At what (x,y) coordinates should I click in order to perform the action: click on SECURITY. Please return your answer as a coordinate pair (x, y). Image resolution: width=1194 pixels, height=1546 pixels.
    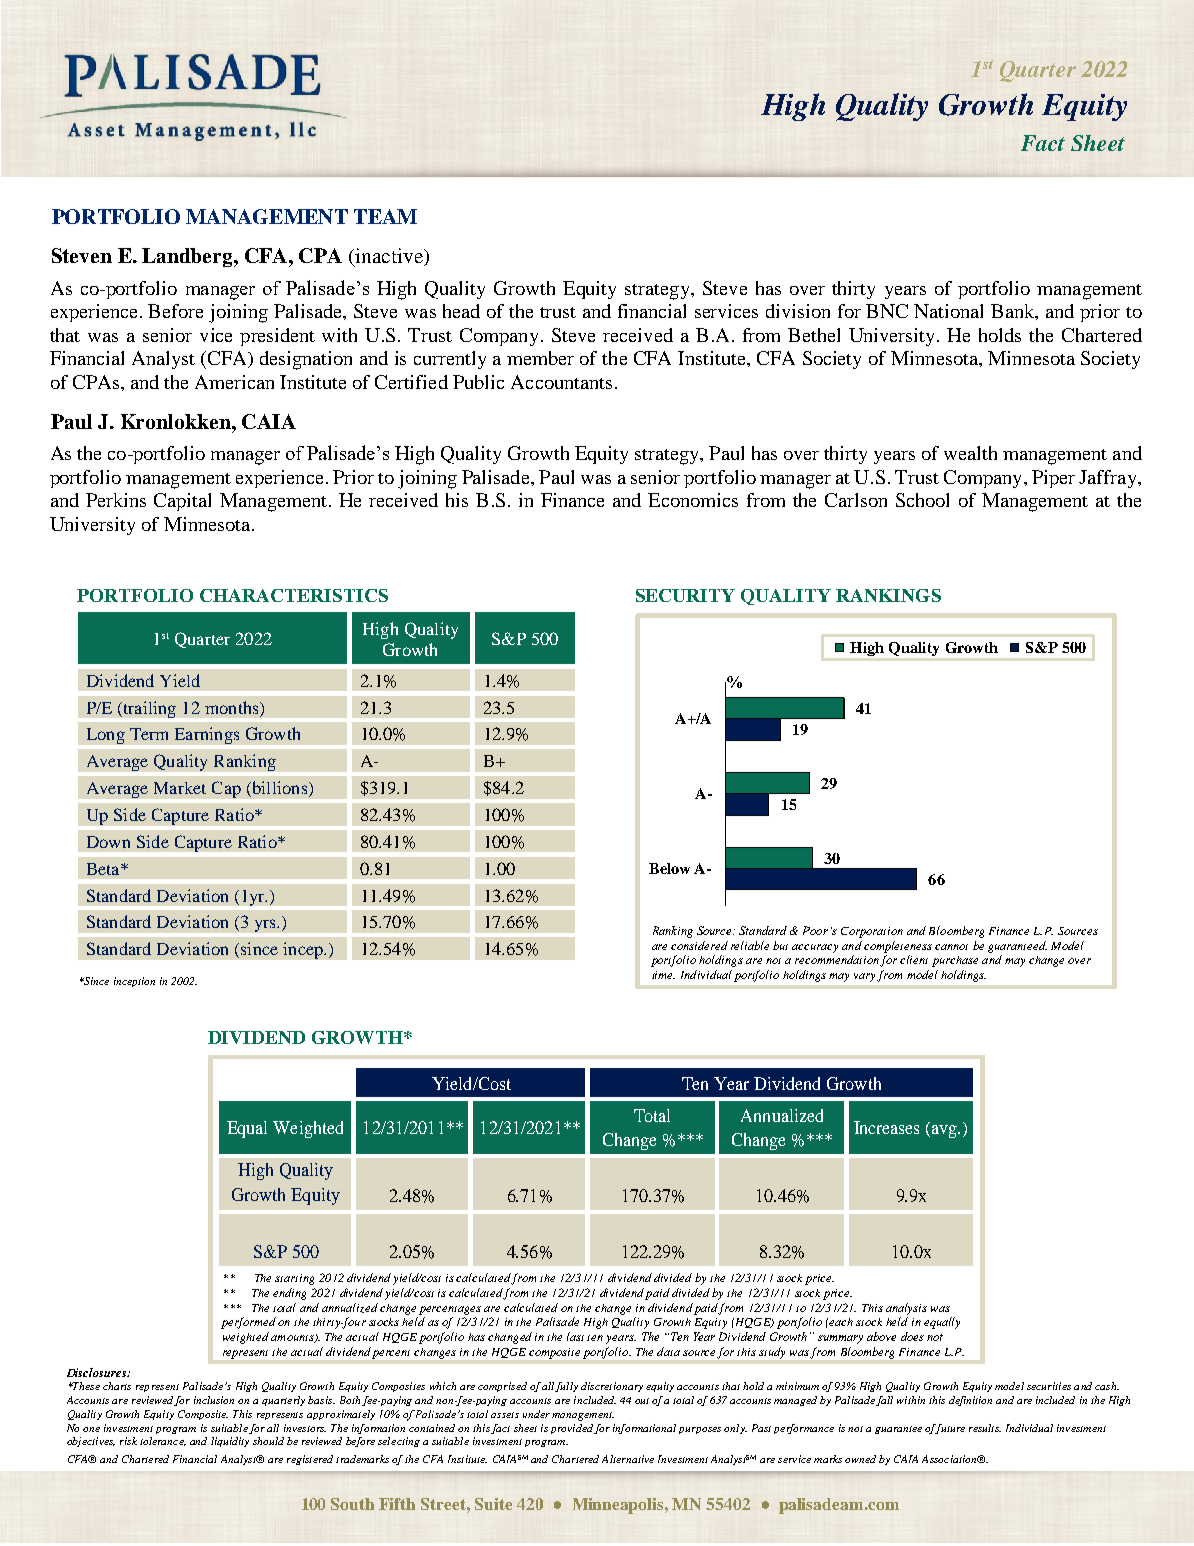
    Looking at the image, I should click on (685, 595).
